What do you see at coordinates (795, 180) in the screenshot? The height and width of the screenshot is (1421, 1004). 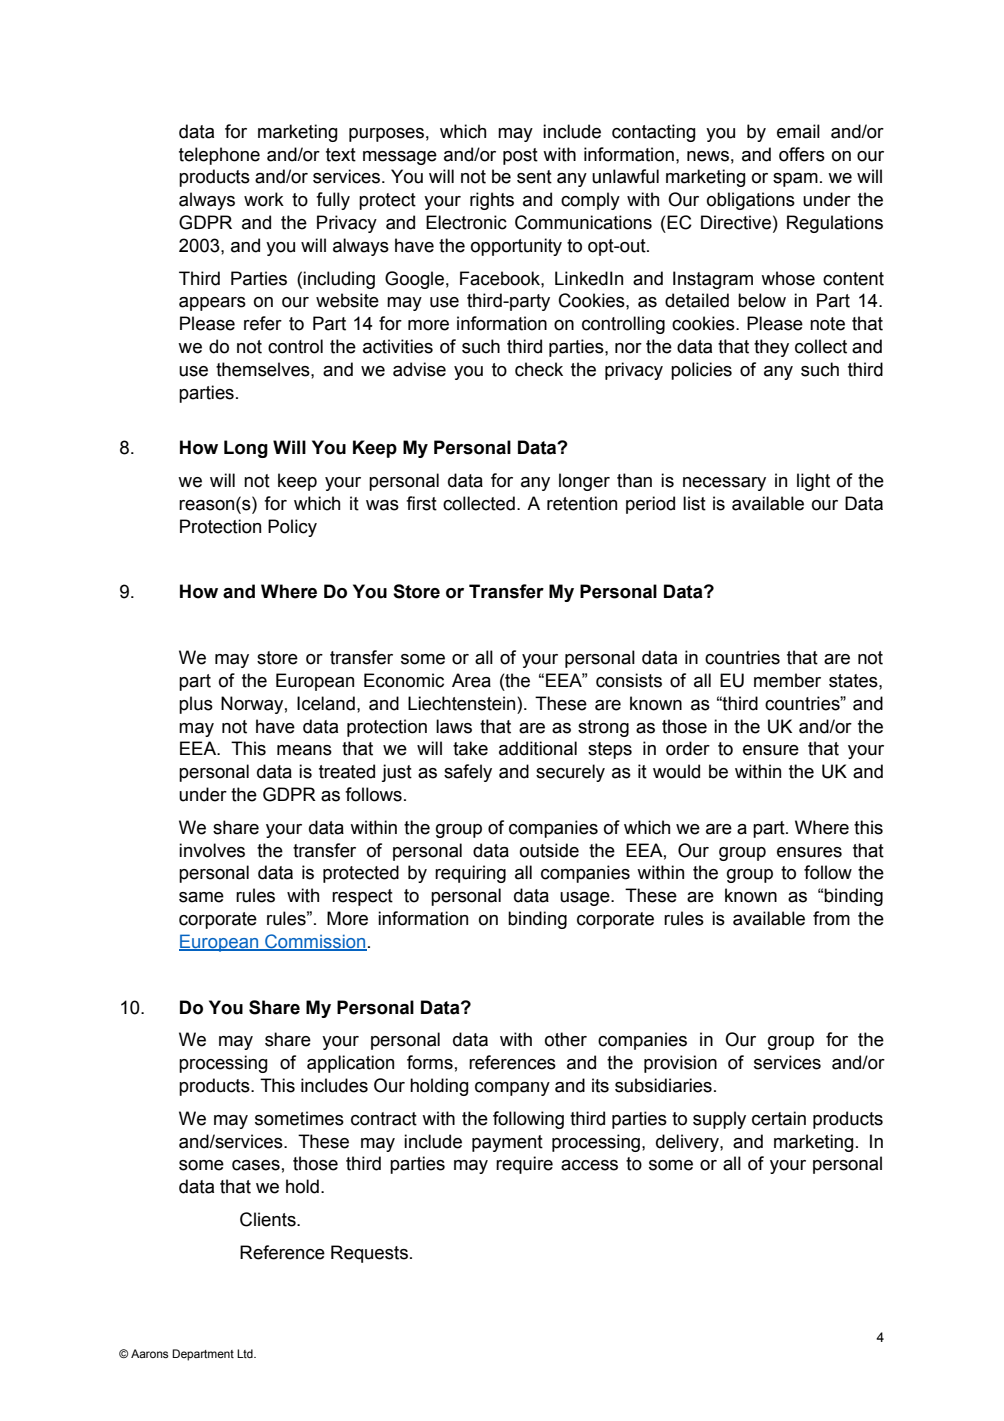 I see `spam` at bounding box center [795, 180].
